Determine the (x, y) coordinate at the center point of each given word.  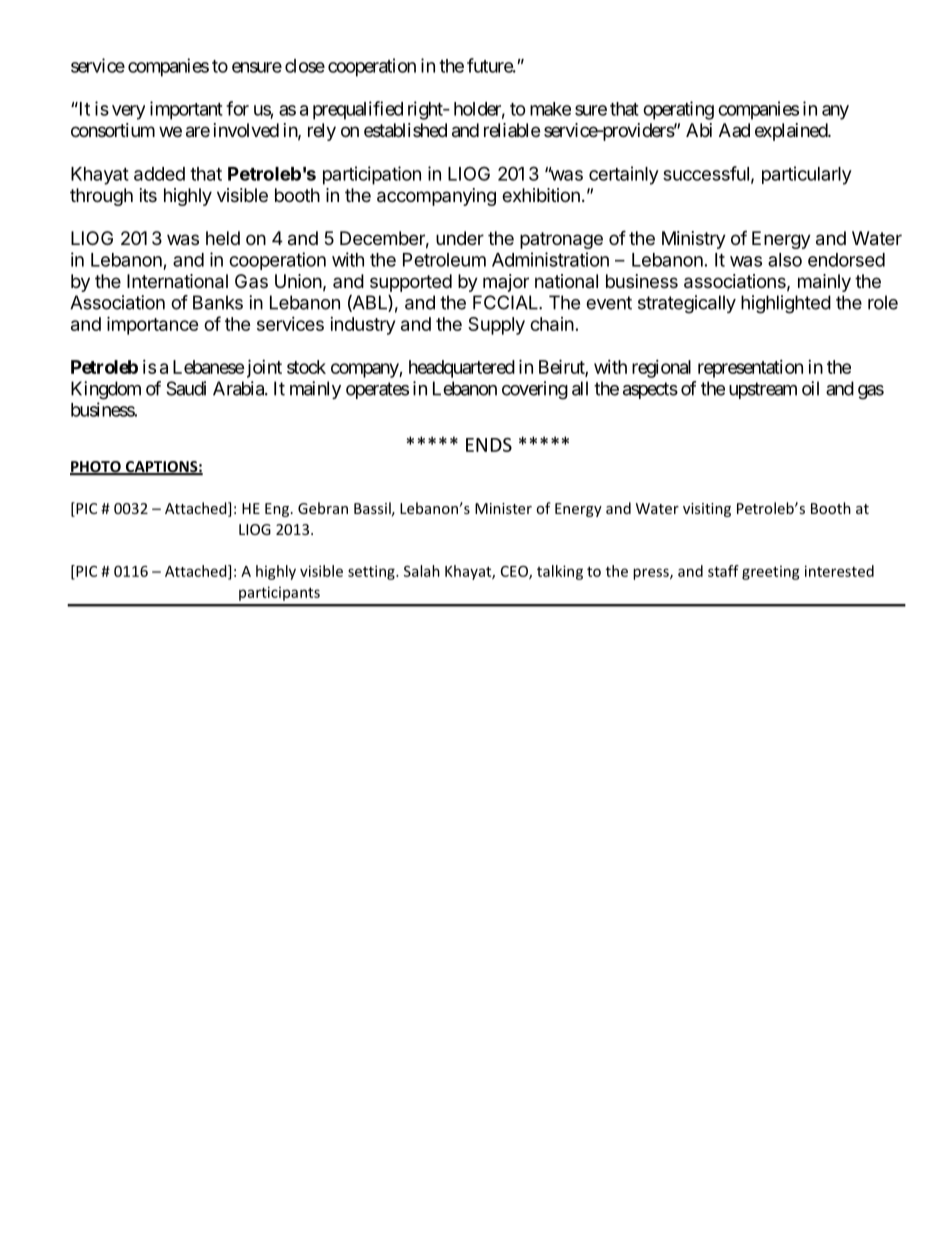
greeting (771, 572)
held (223, 238)
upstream (763, 390)
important (186, 110)
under (460, 238)
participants (279, 593)
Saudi (186, 388)
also (785, 260)
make (550, 109)
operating (678, 110)
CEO (515, 572)
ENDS (489, 445)
